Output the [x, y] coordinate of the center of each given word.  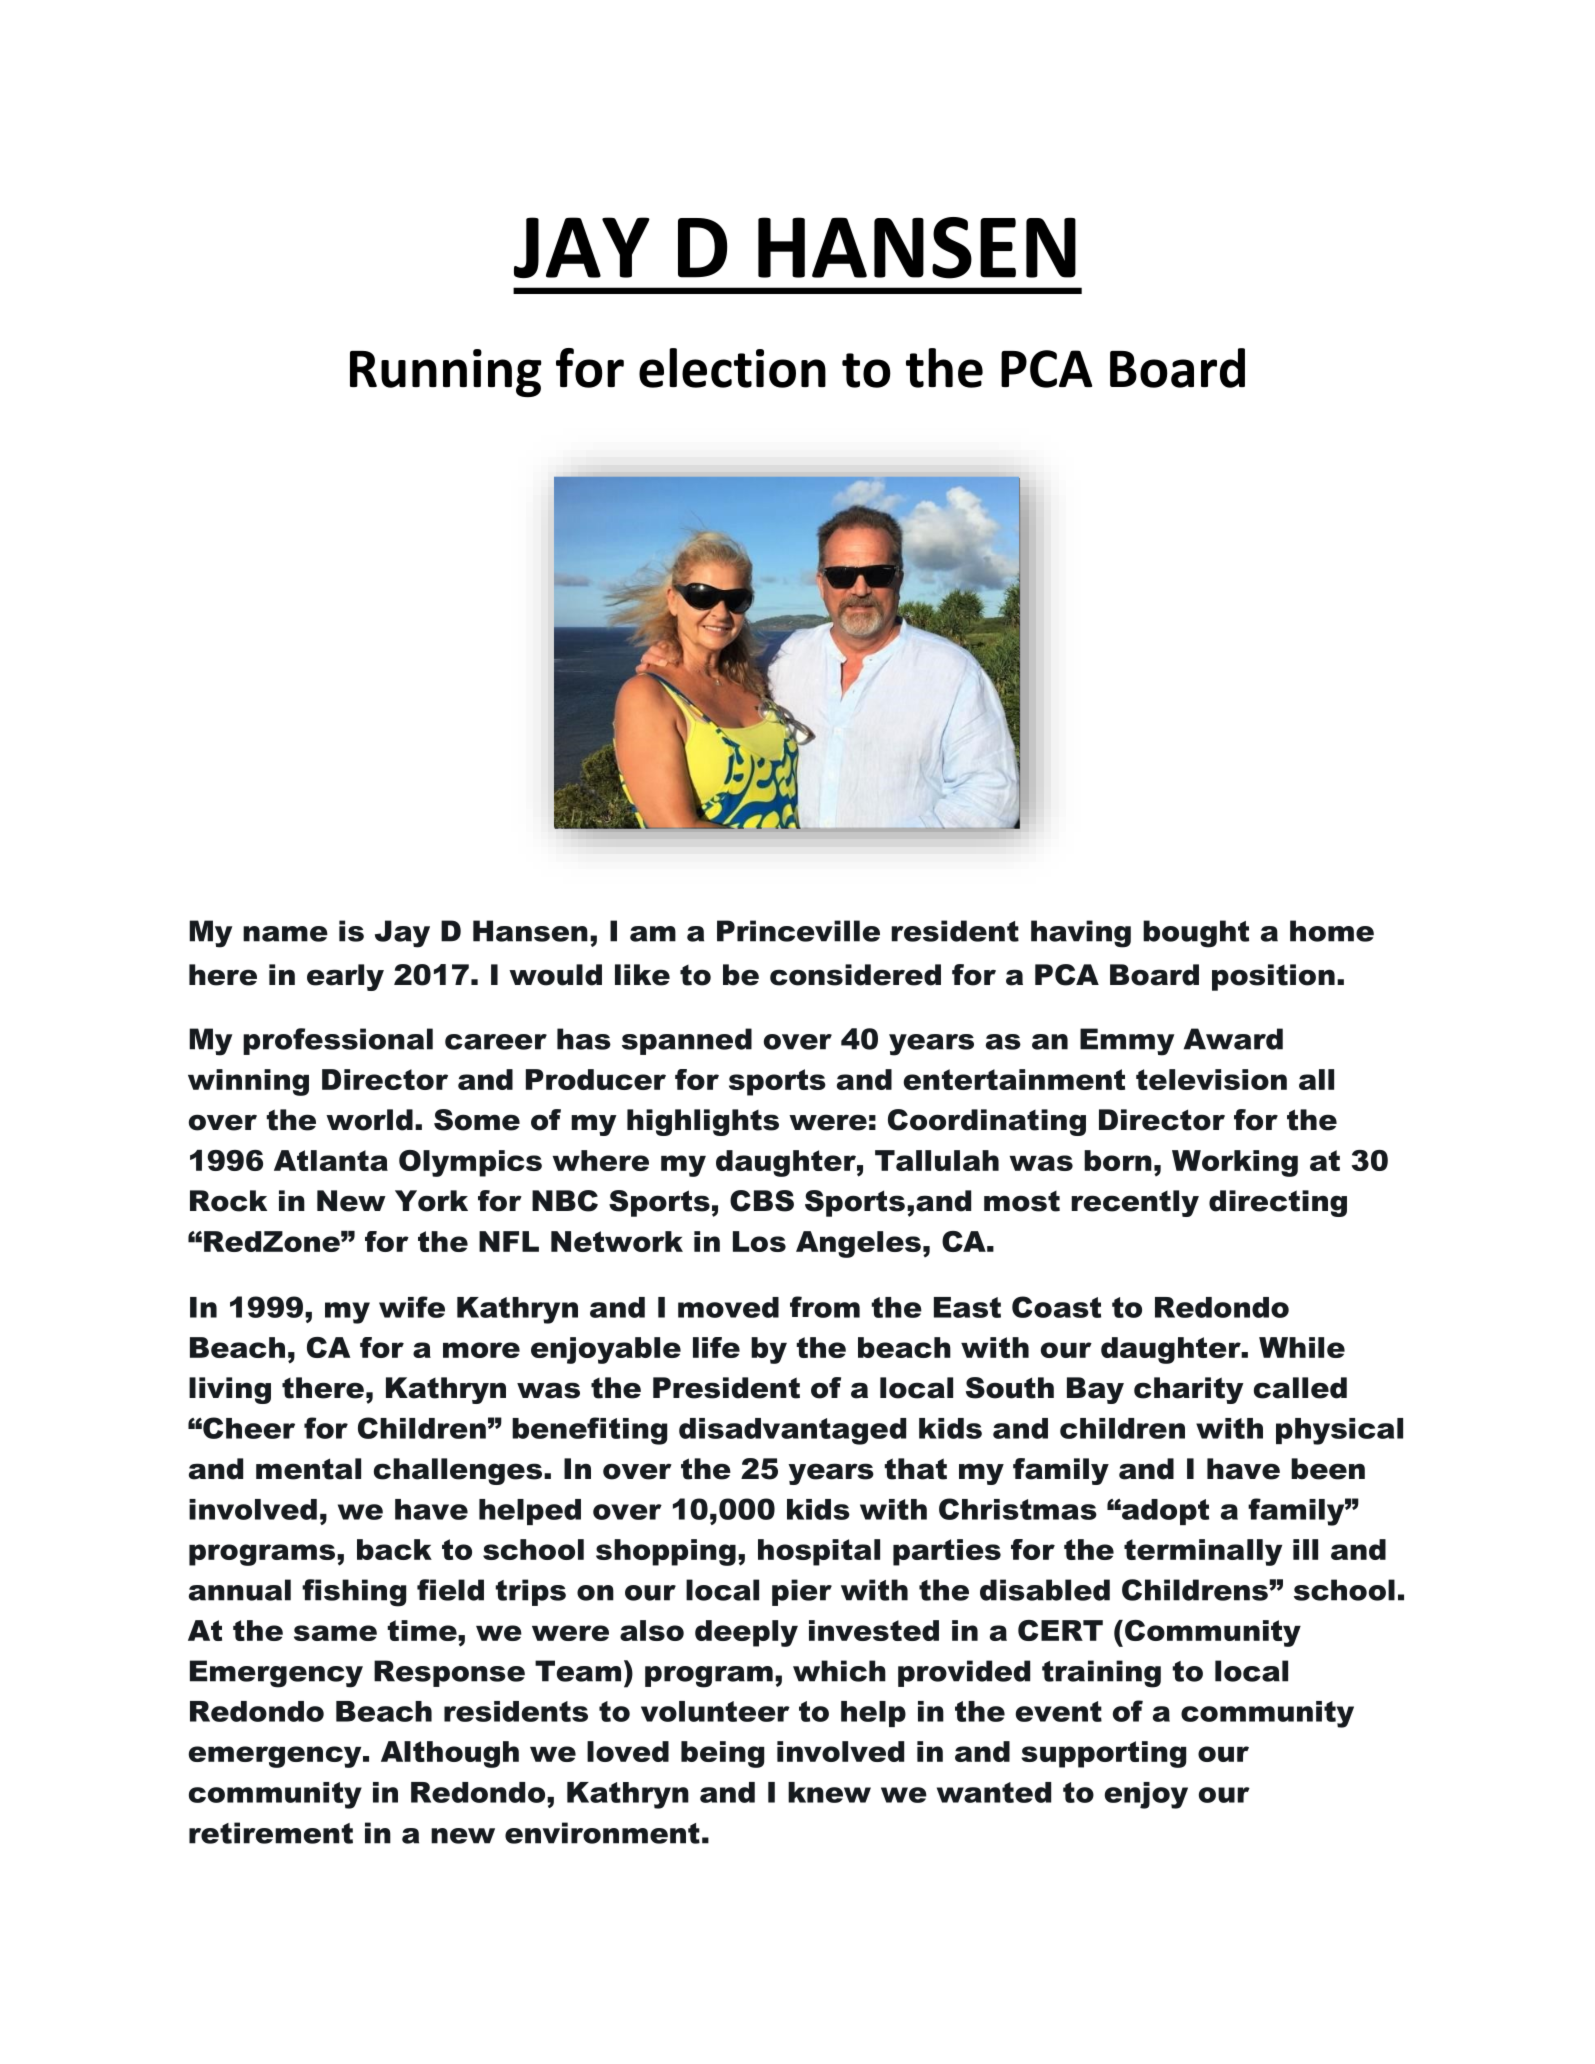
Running [446, 373]
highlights [703, 1122]
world [369, 1120]
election [732, 368]
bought [1196, 934]
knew [829, 1792]
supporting [1103, 1754]
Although [450, 1754]
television [1211, 1079]
